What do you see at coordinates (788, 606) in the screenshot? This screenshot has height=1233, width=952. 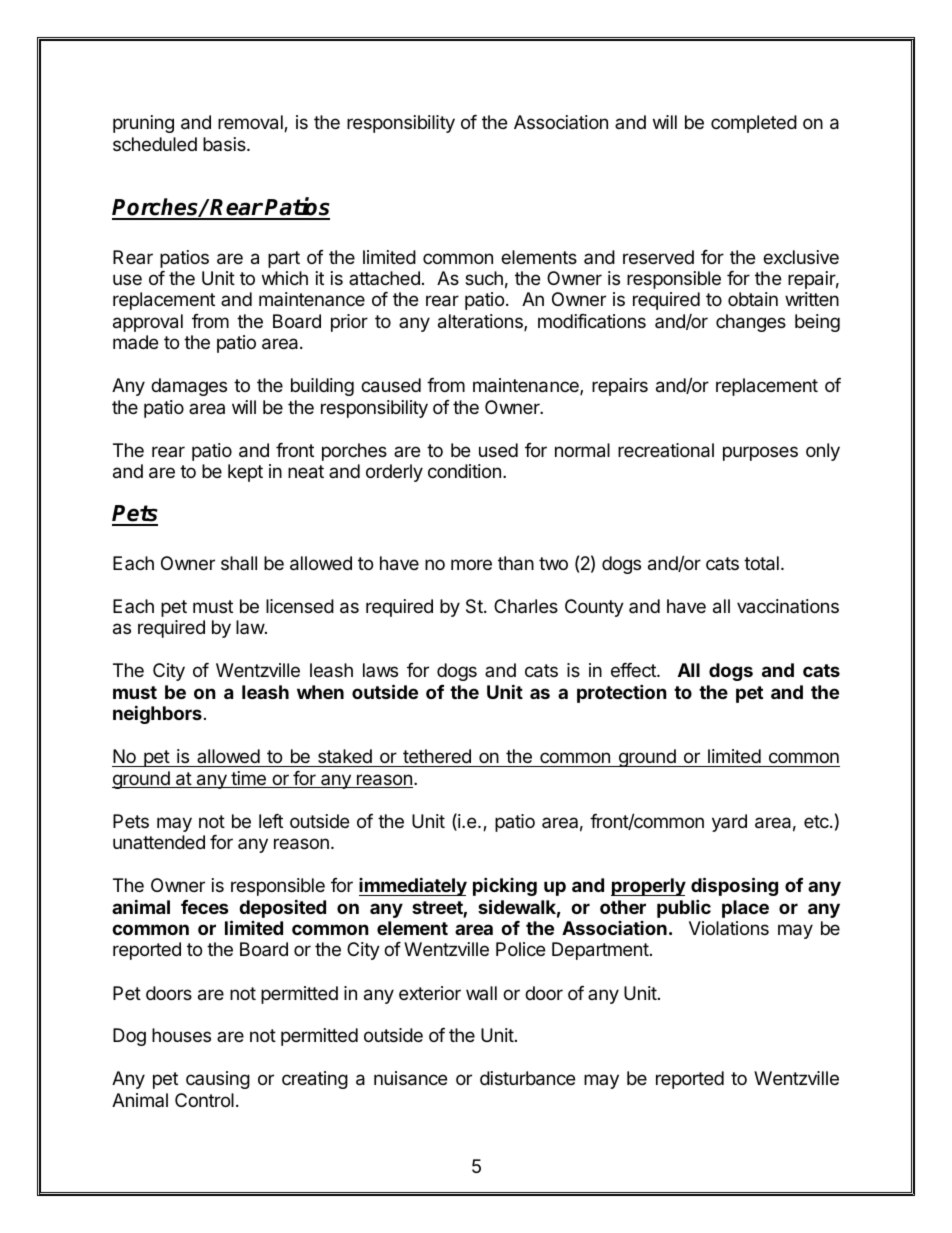 I see `vaccinations` at bounding box center [788, 606].
